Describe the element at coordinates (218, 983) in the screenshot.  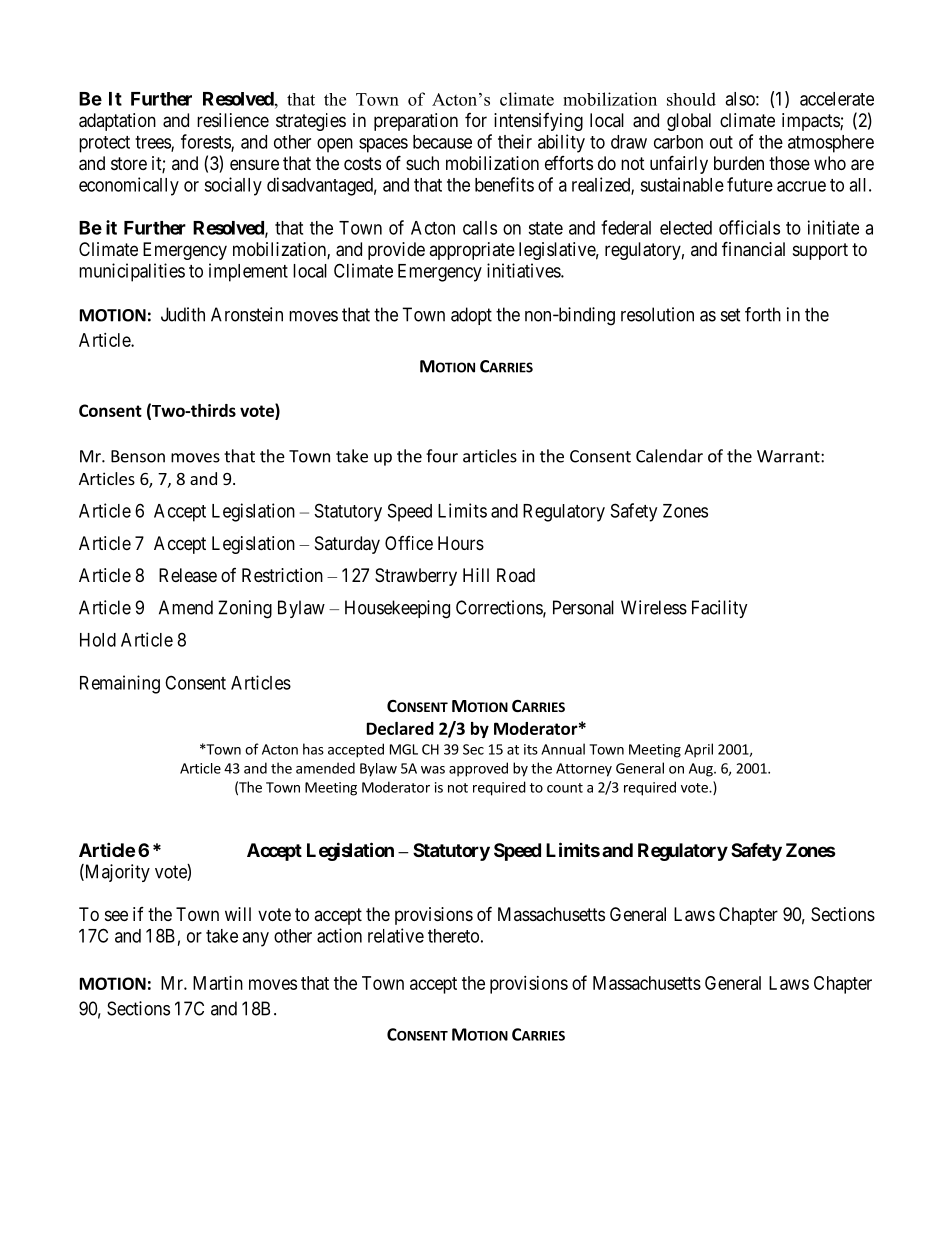
I see `Martin` at that location.
